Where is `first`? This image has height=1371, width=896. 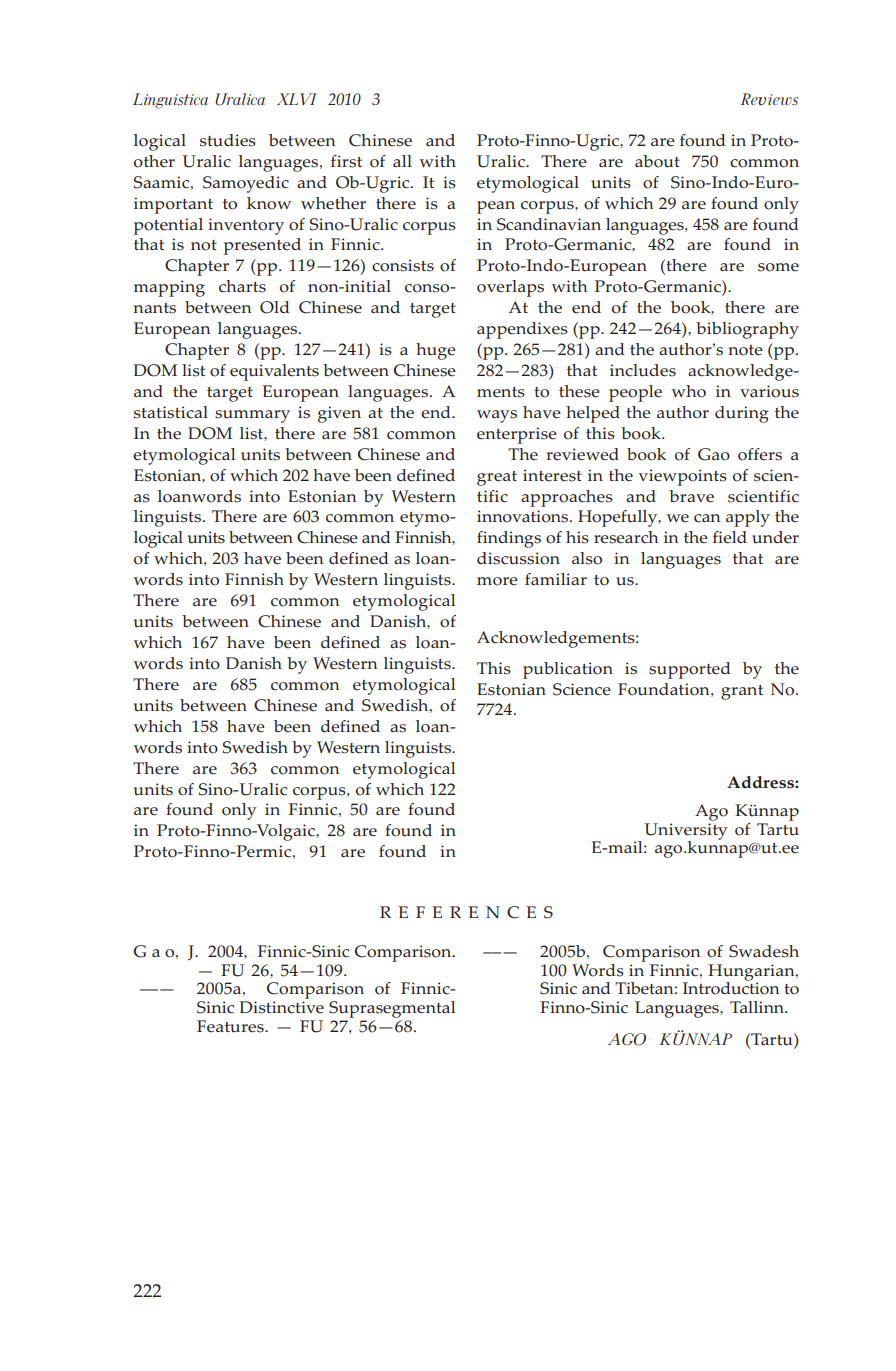 first is located at coordinates (346, 161).
